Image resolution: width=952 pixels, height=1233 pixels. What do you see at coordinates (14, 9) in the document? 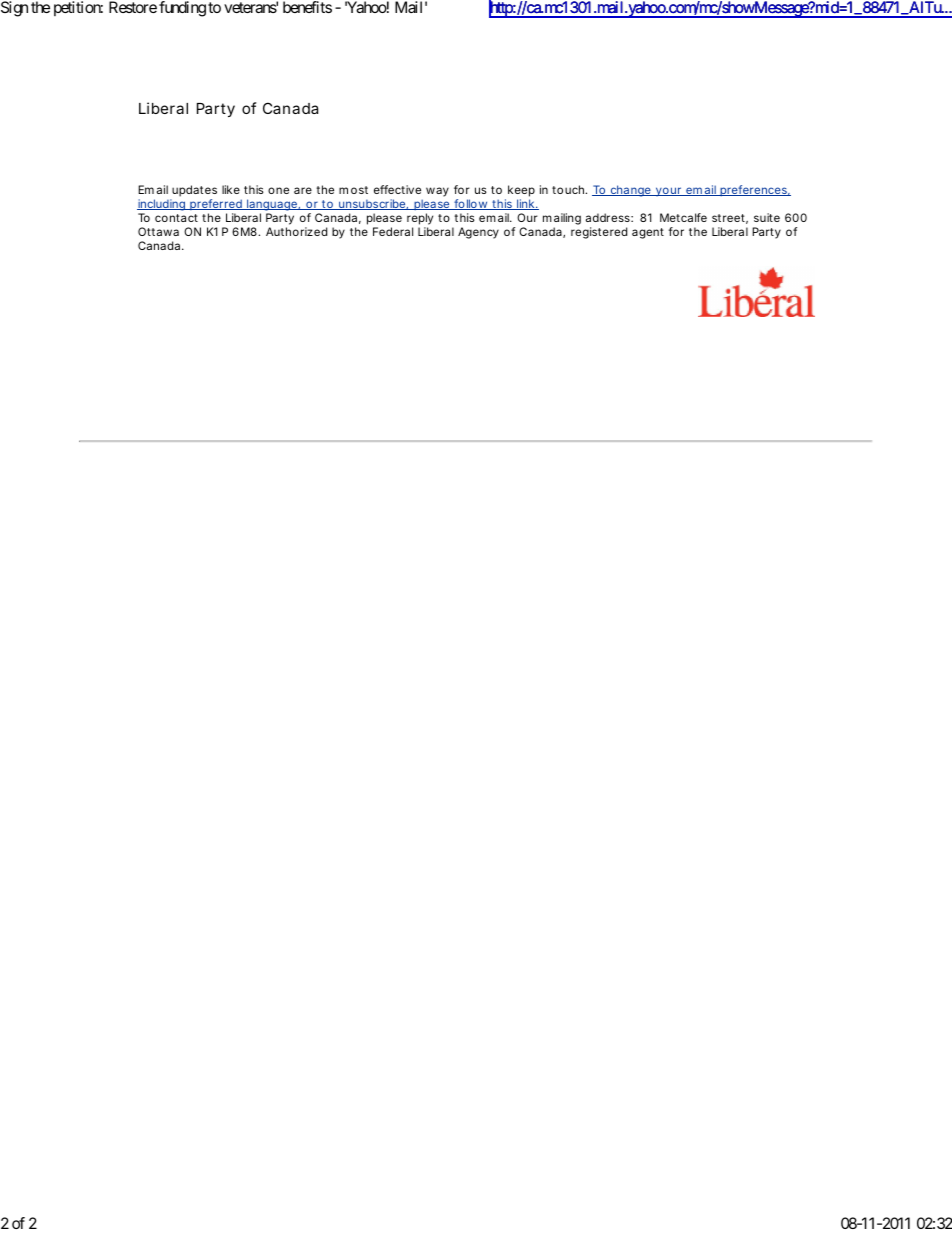
I see `Sign` at bounding box center [14, 9].
